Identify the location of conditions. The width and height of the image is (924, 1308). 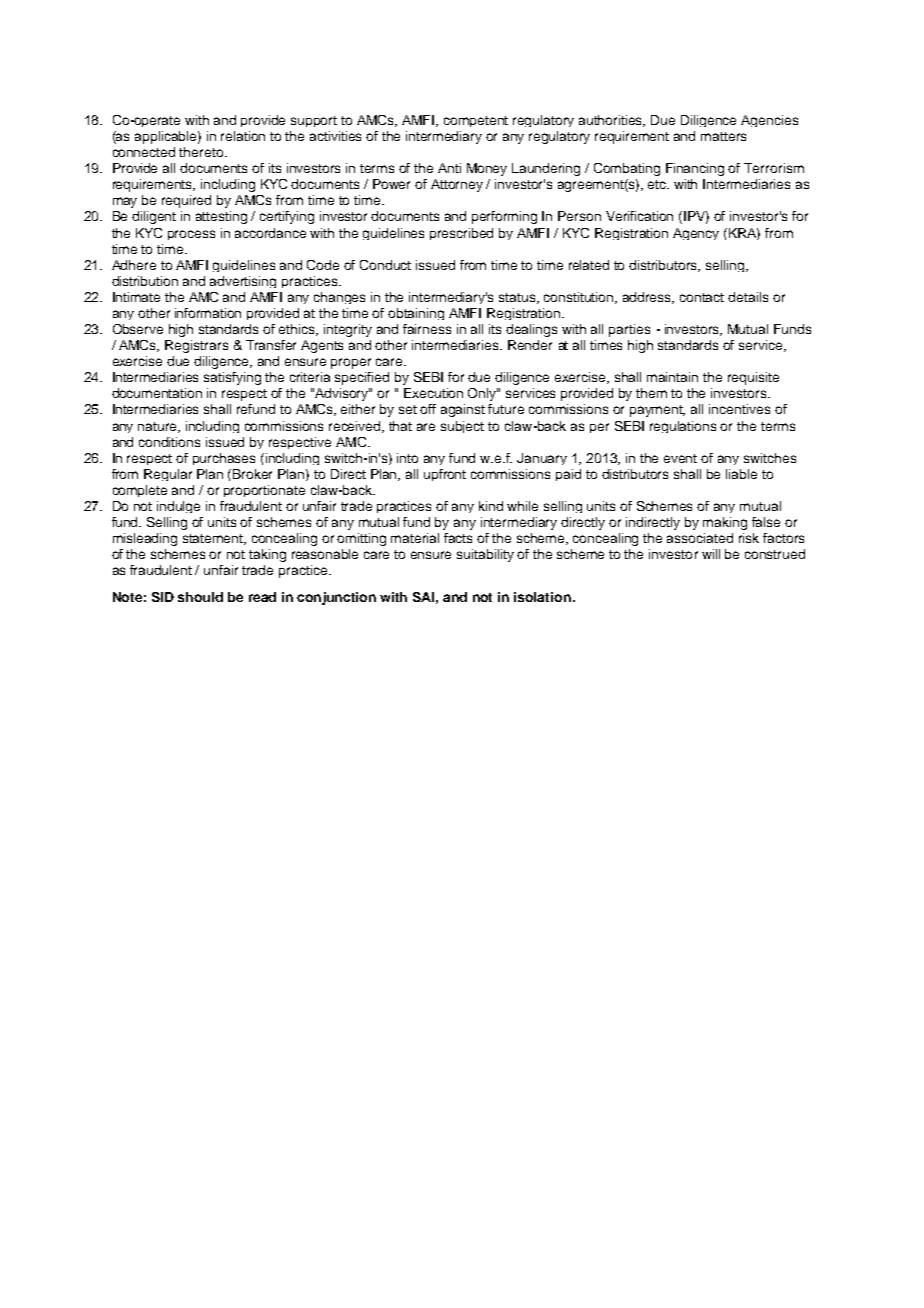
(169, 442).
